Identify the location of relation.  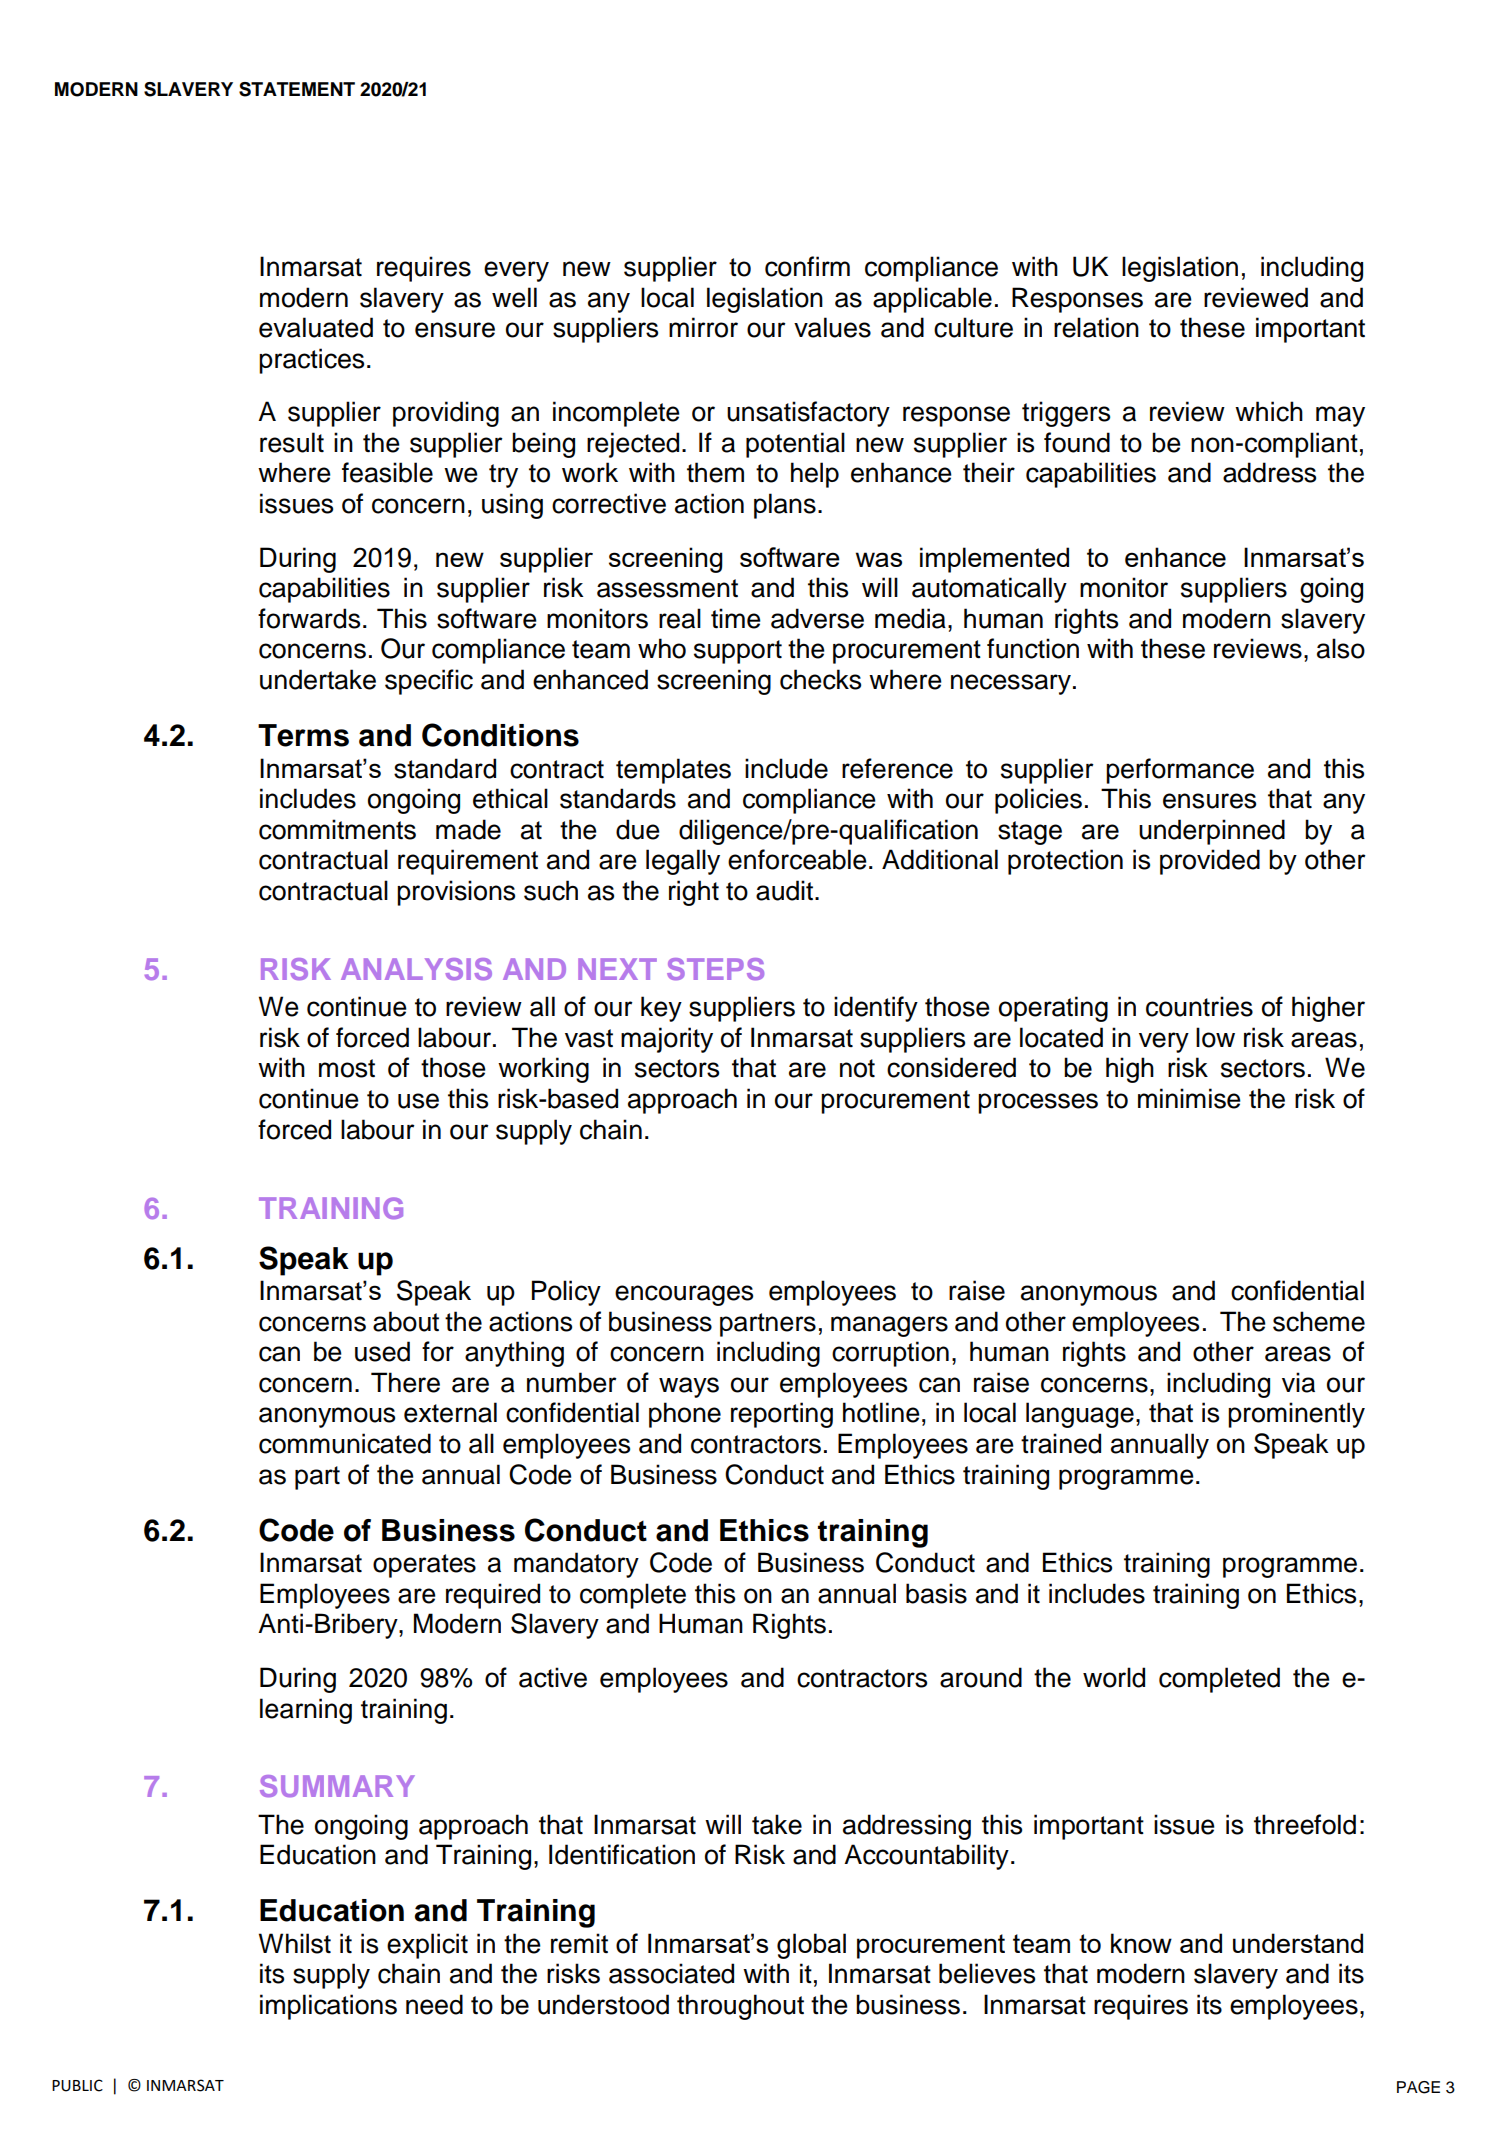
(1096, 327).
